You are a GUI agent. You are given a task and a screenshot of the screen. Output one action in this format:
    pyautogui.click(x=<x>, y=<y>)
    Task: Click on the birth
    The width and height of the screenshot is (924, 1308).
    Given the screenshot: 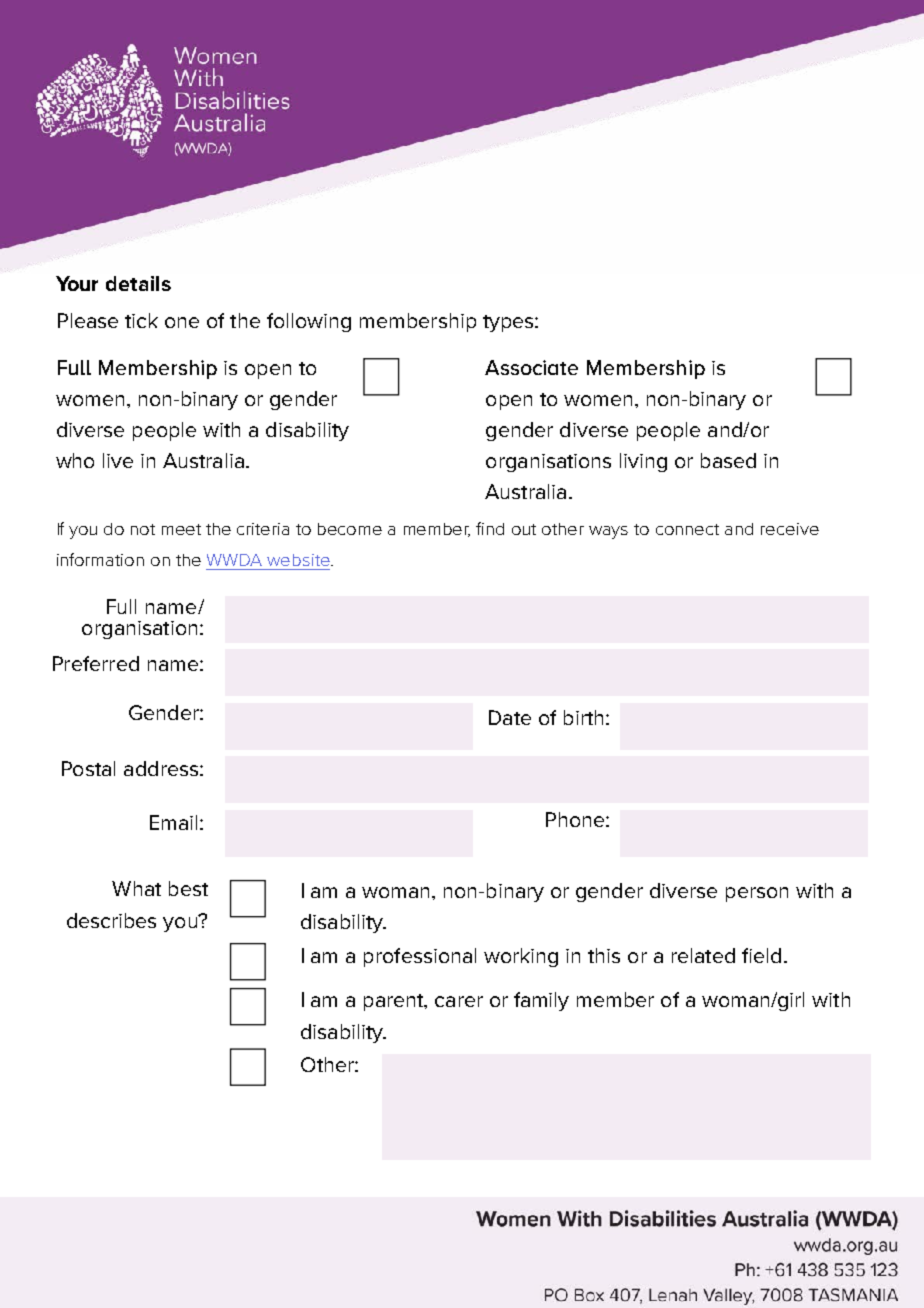 What is the action you would take?
    pyautogui.click(x=583, y=717)
